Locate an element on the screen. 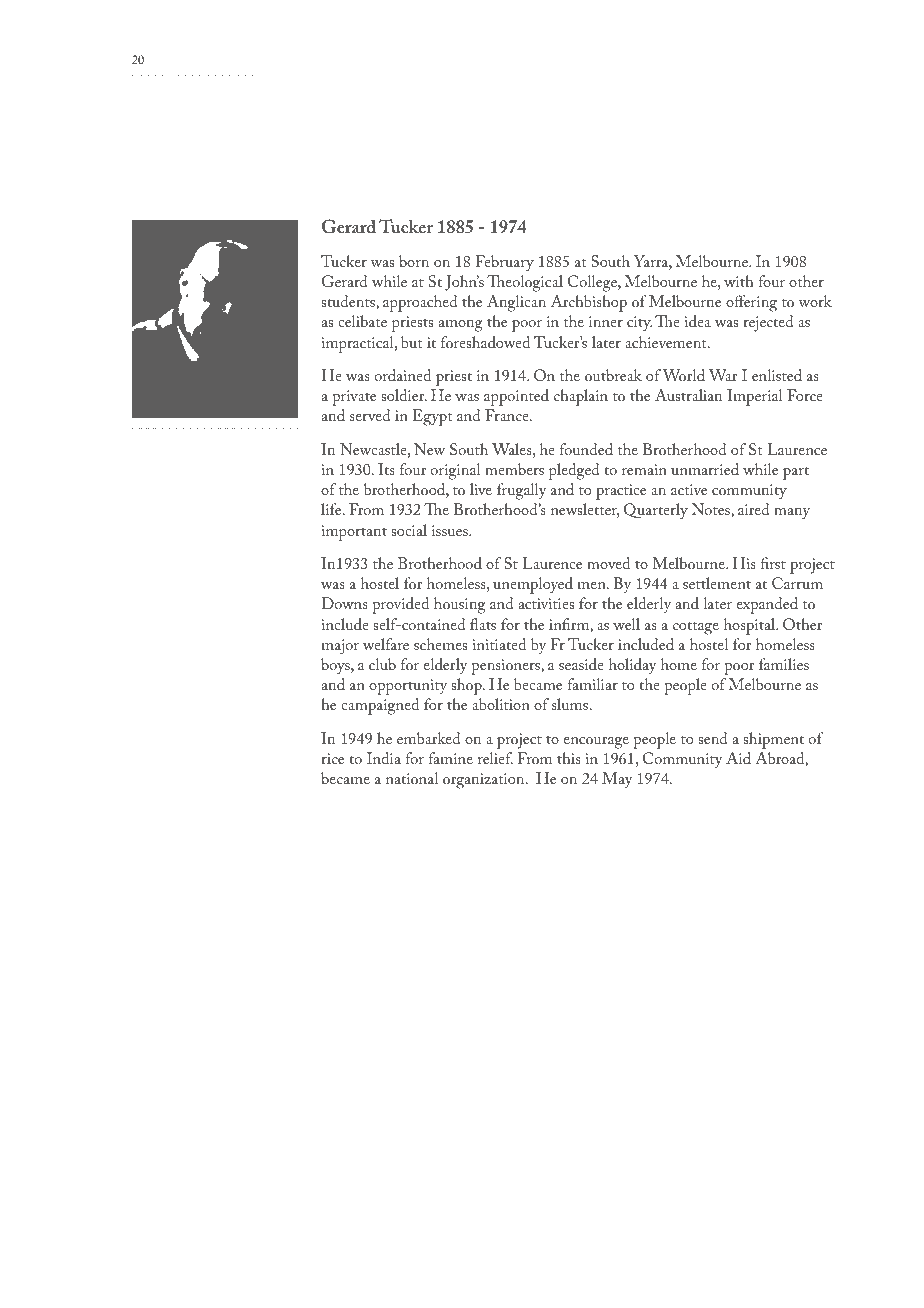 The image size is (924, 1308). Theological is located at coordinates (525, 283).
